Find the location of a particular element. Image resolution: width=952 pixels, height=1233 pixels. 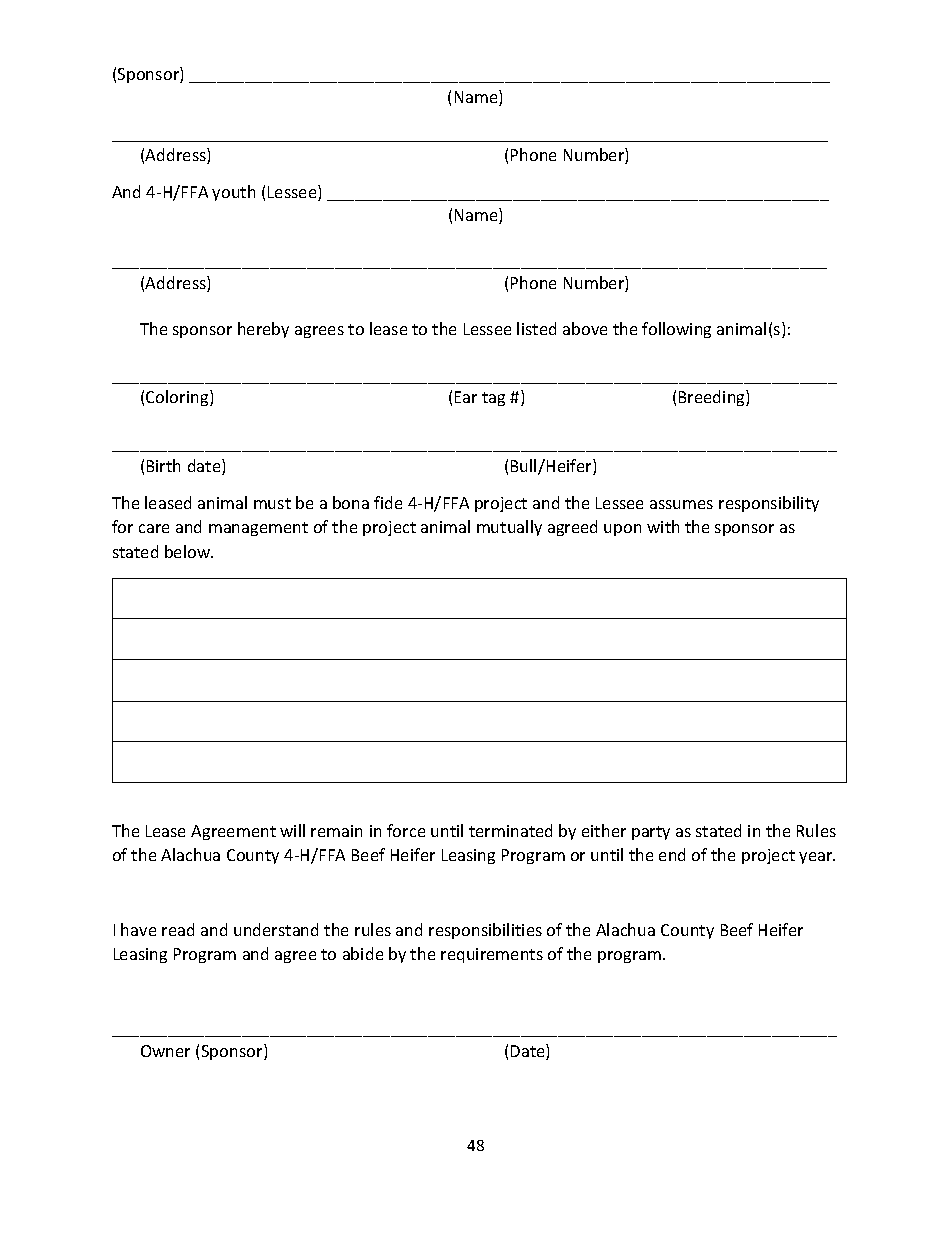

tag is located at coordinates (493, 399).
